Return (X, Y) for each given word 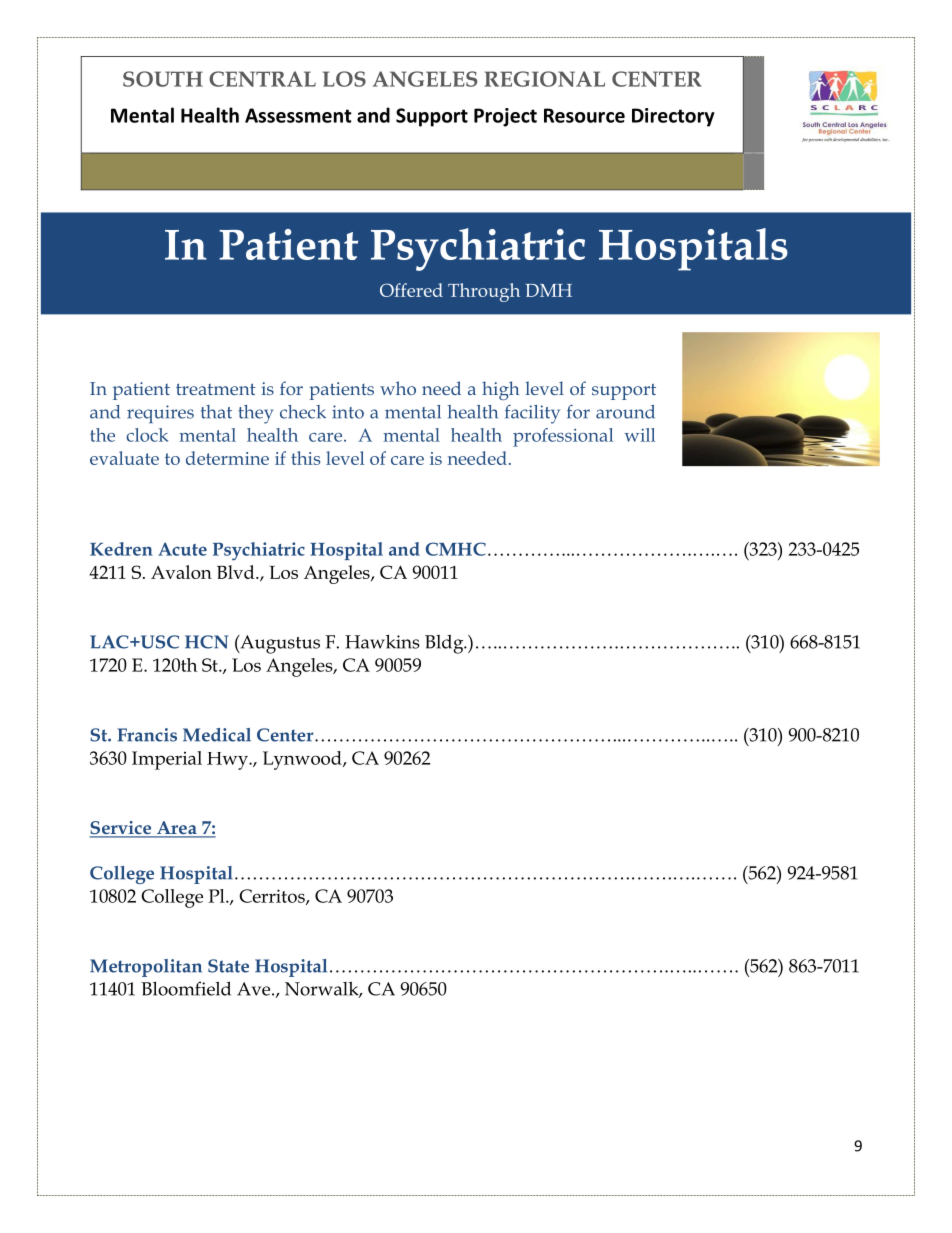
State (228, 966)
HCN (206, 642)
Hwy (228, 761)
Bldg (445, 644)
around (625, 412)
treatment (216, 389)
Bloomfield (186, 988)
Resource (584, 115)
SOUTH (163, 79)
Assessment (298, 115)
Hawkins (382, 641)
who (398, 388)
